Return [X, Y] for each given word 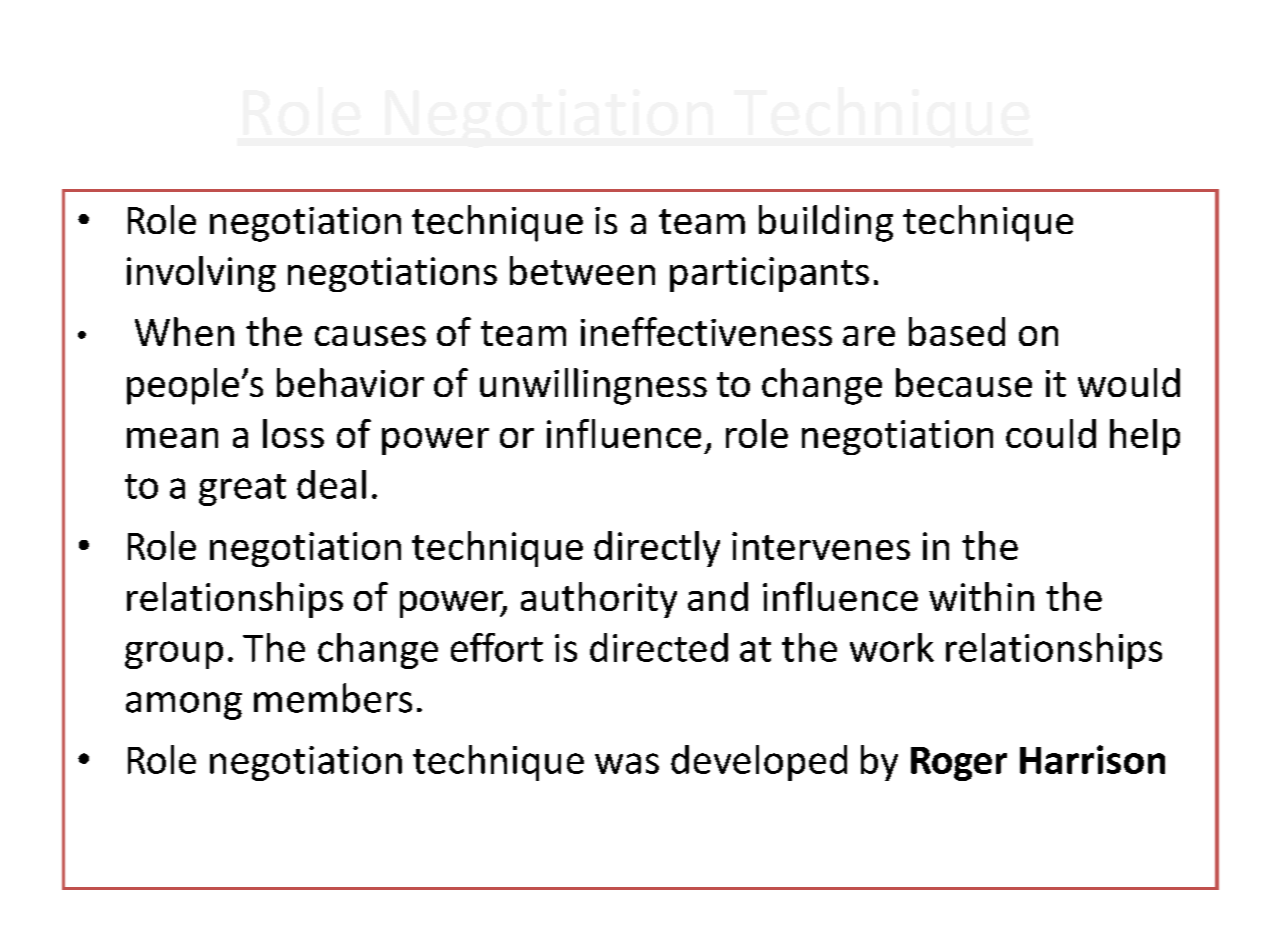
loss [293, 433]
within [981, 596]
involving [201, 274]
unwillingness [593, 386]
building [826, 223]
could [1051, 433]
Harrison [1092, 759]
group [174, 655]
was [627, 763]
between [582, 270]
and [718, 596]
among [184, 706]
